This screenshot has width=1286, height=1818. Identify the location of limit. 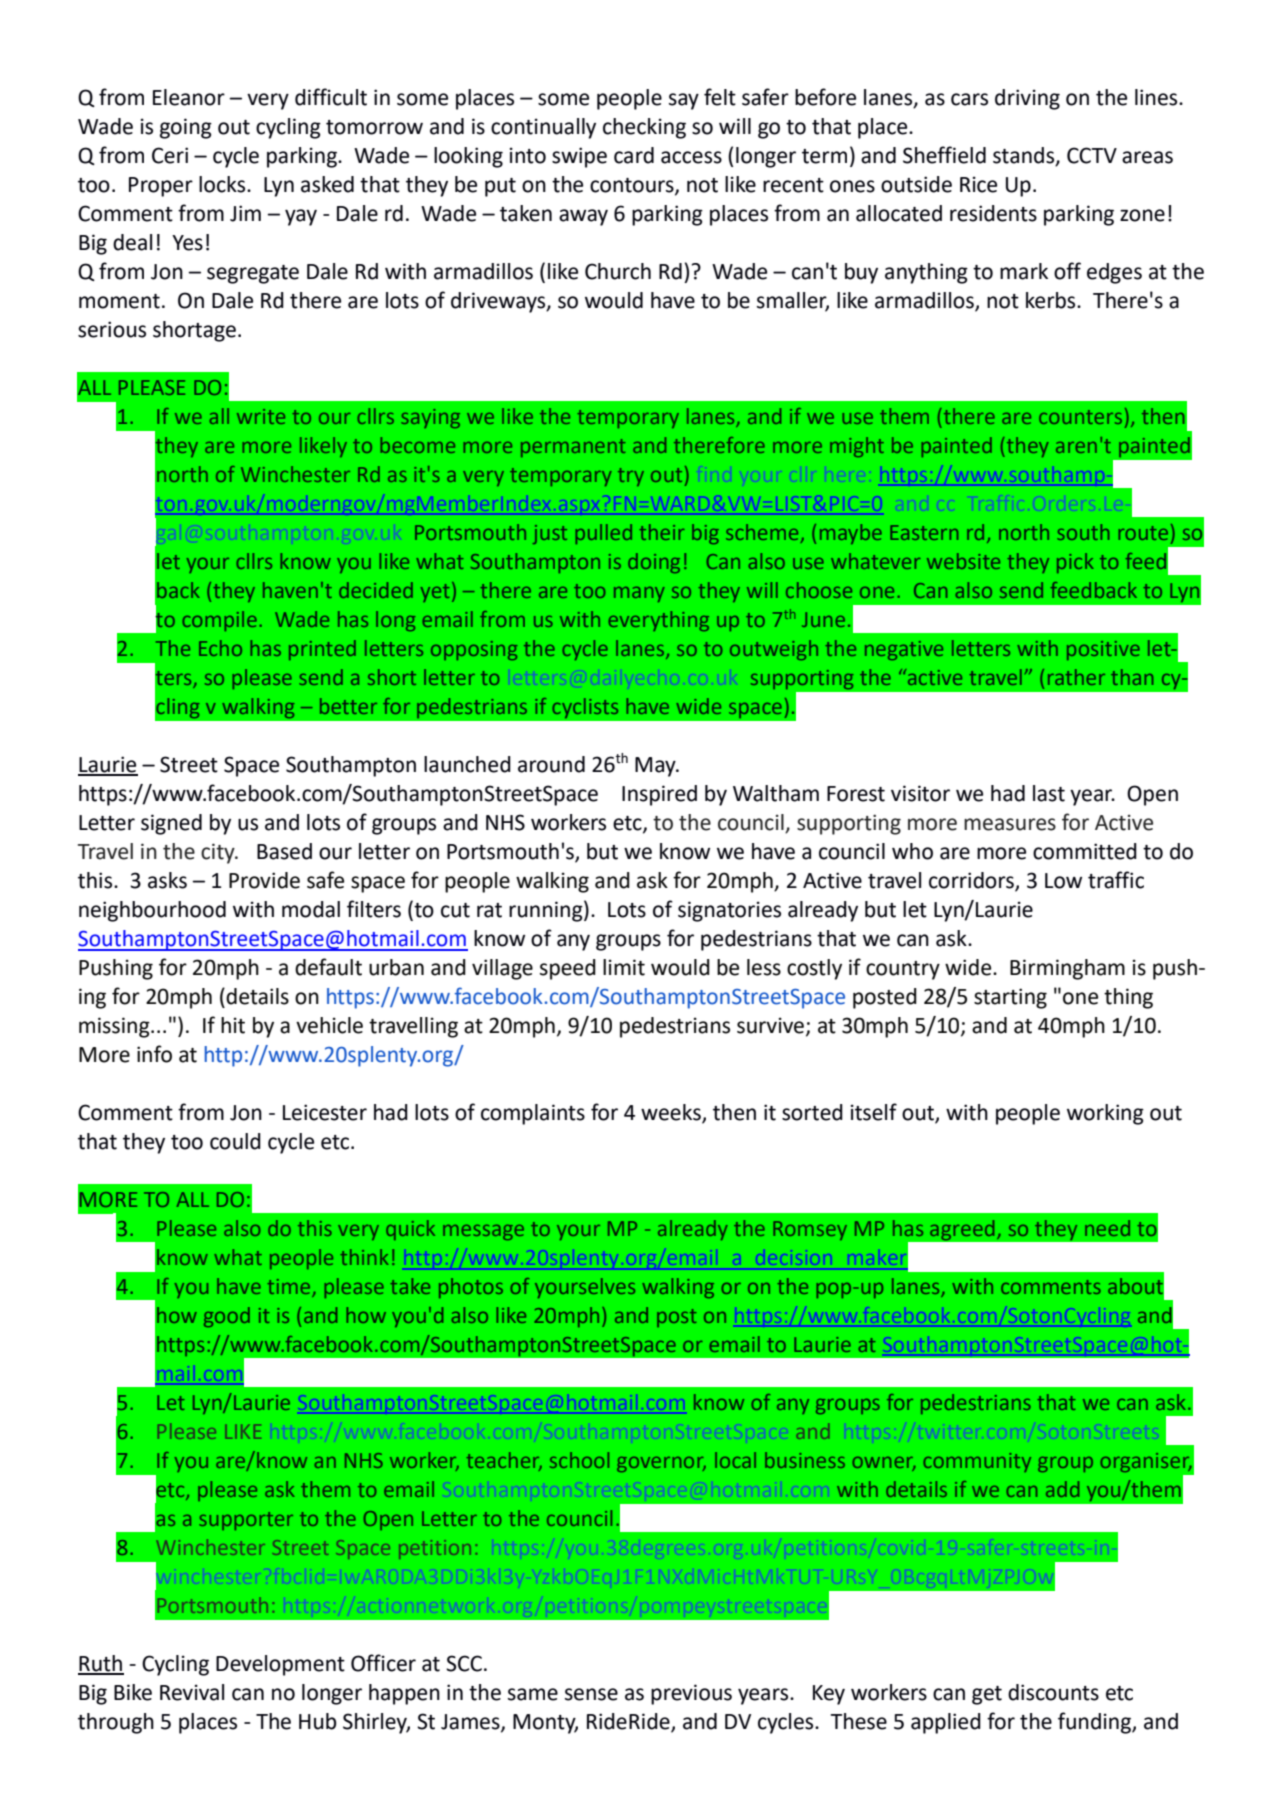
(624, 967).
